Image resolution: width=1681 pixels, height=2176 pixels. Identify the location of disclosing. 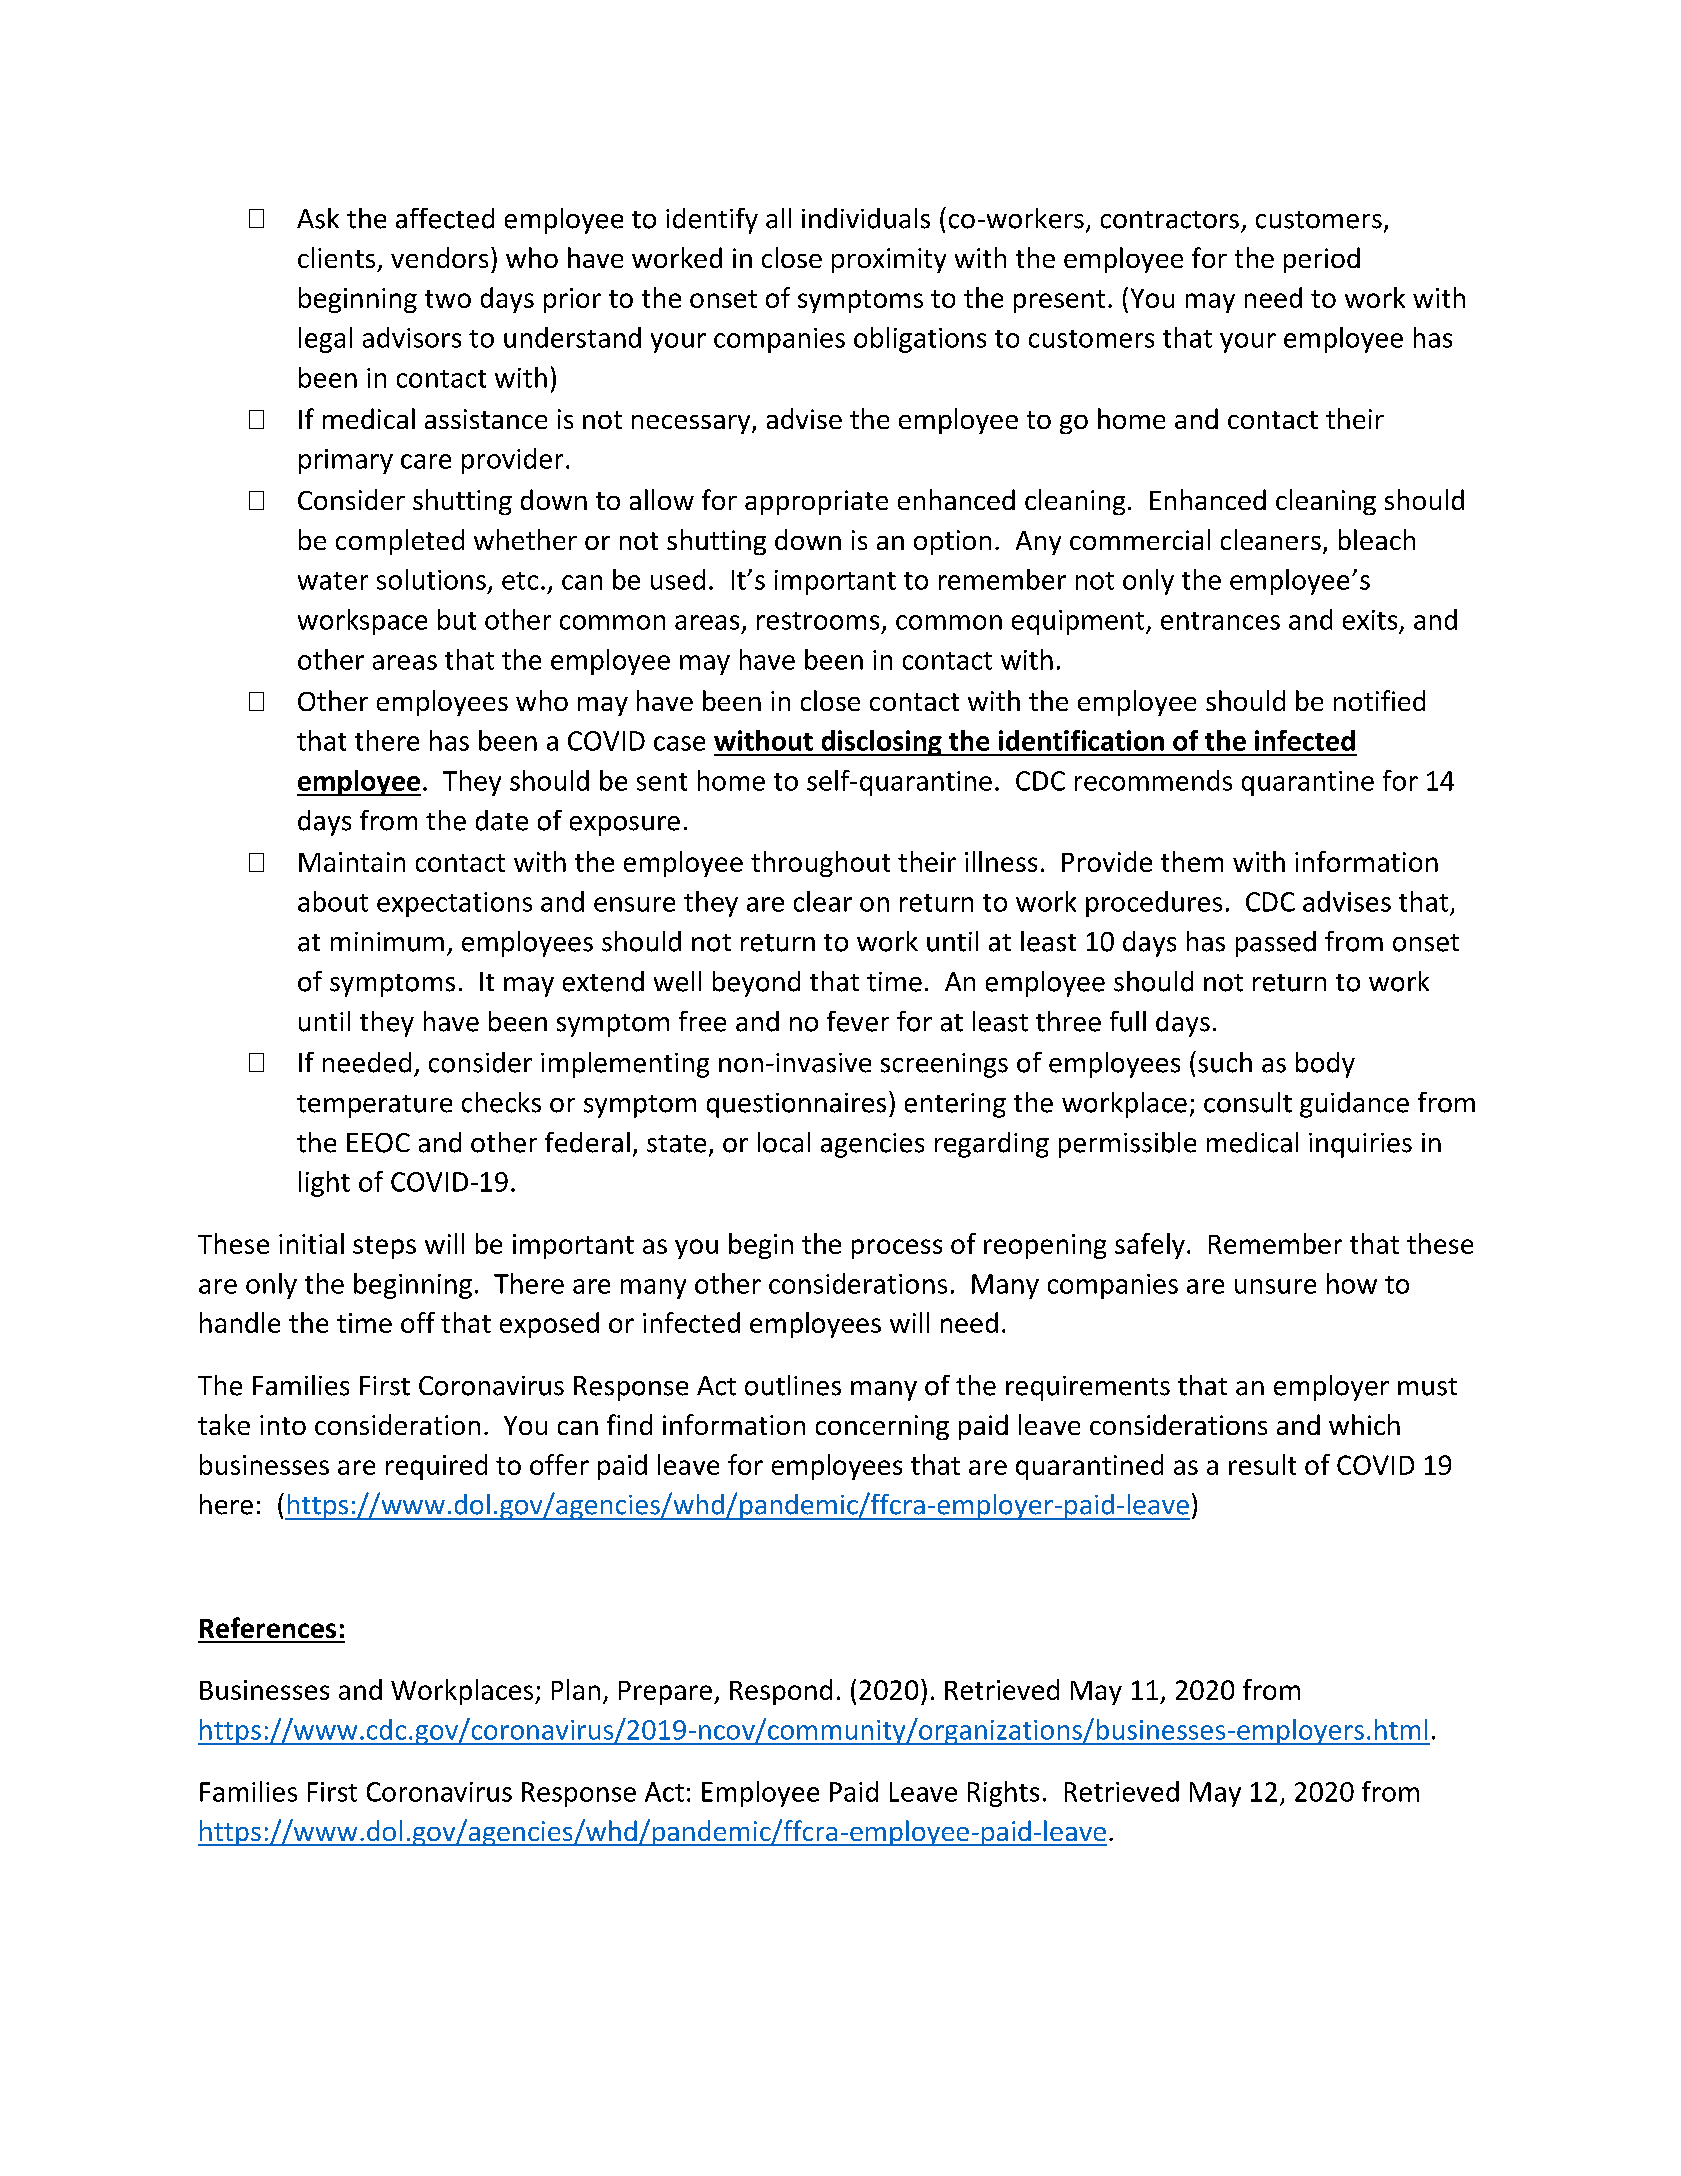
(881, 743).
